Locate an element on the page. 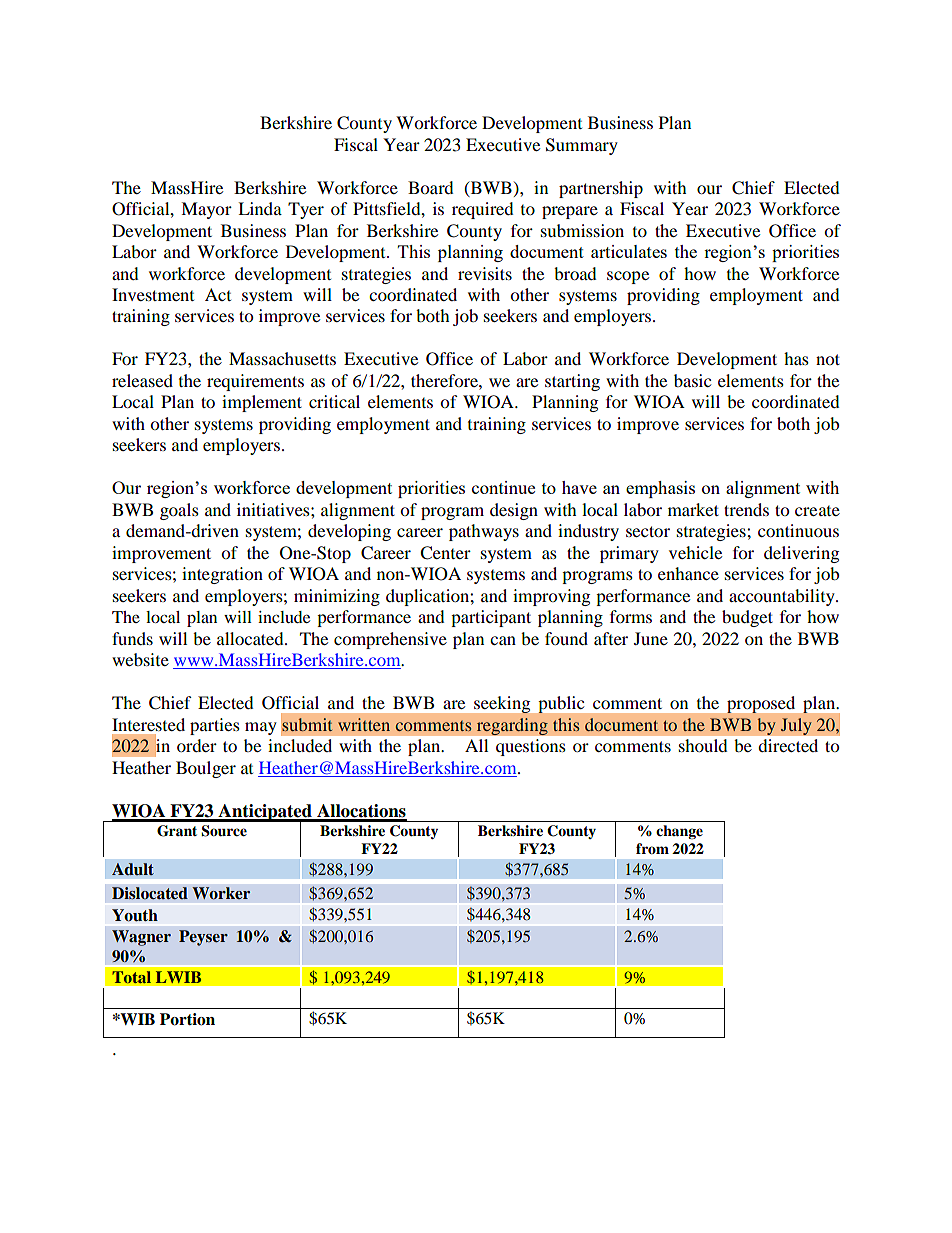  Act is located at coordinates (218, 294).
